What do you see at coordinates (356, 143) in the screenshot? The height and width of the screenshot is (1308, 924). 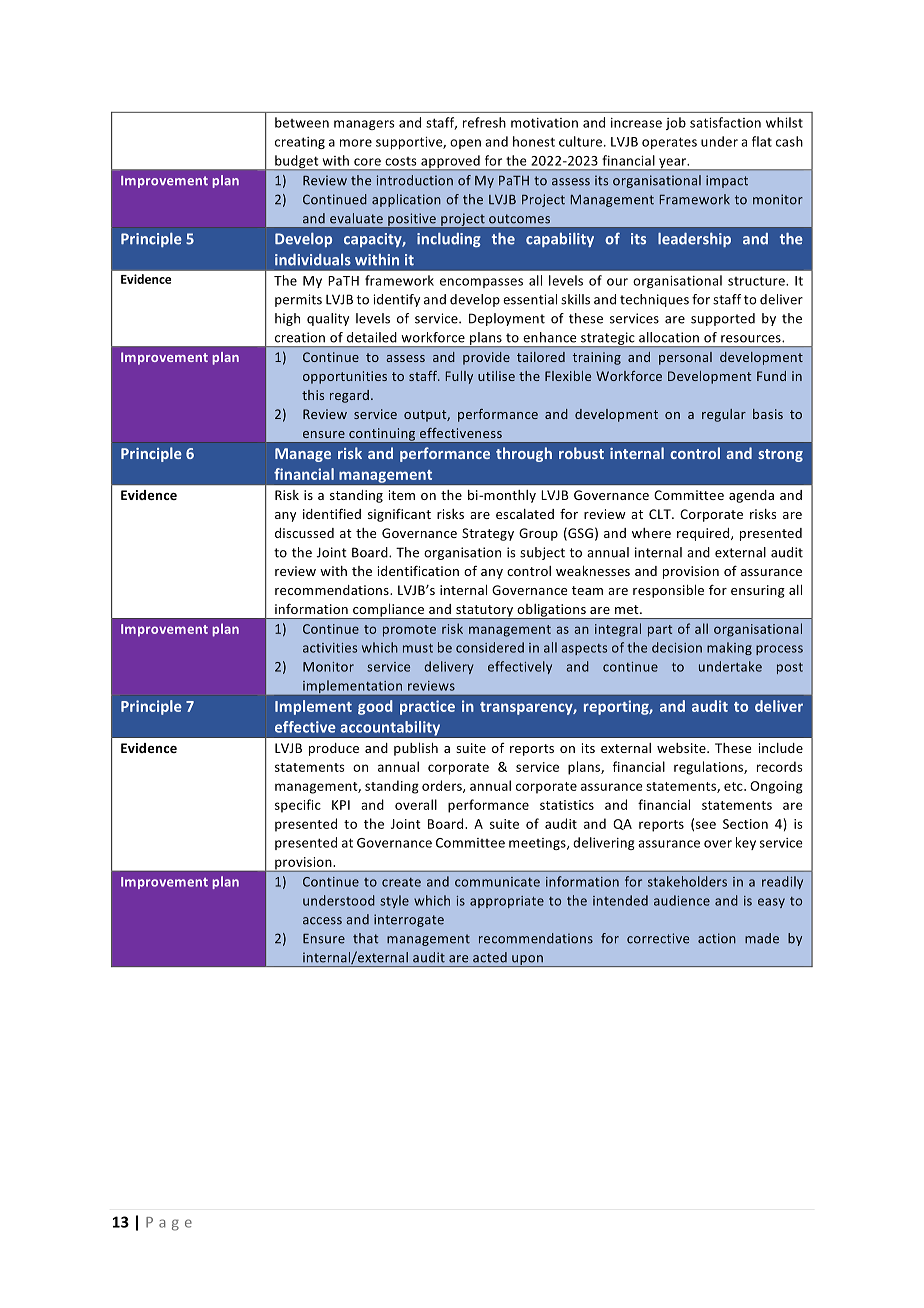 I see `more` at bounding box center [356, 143].
